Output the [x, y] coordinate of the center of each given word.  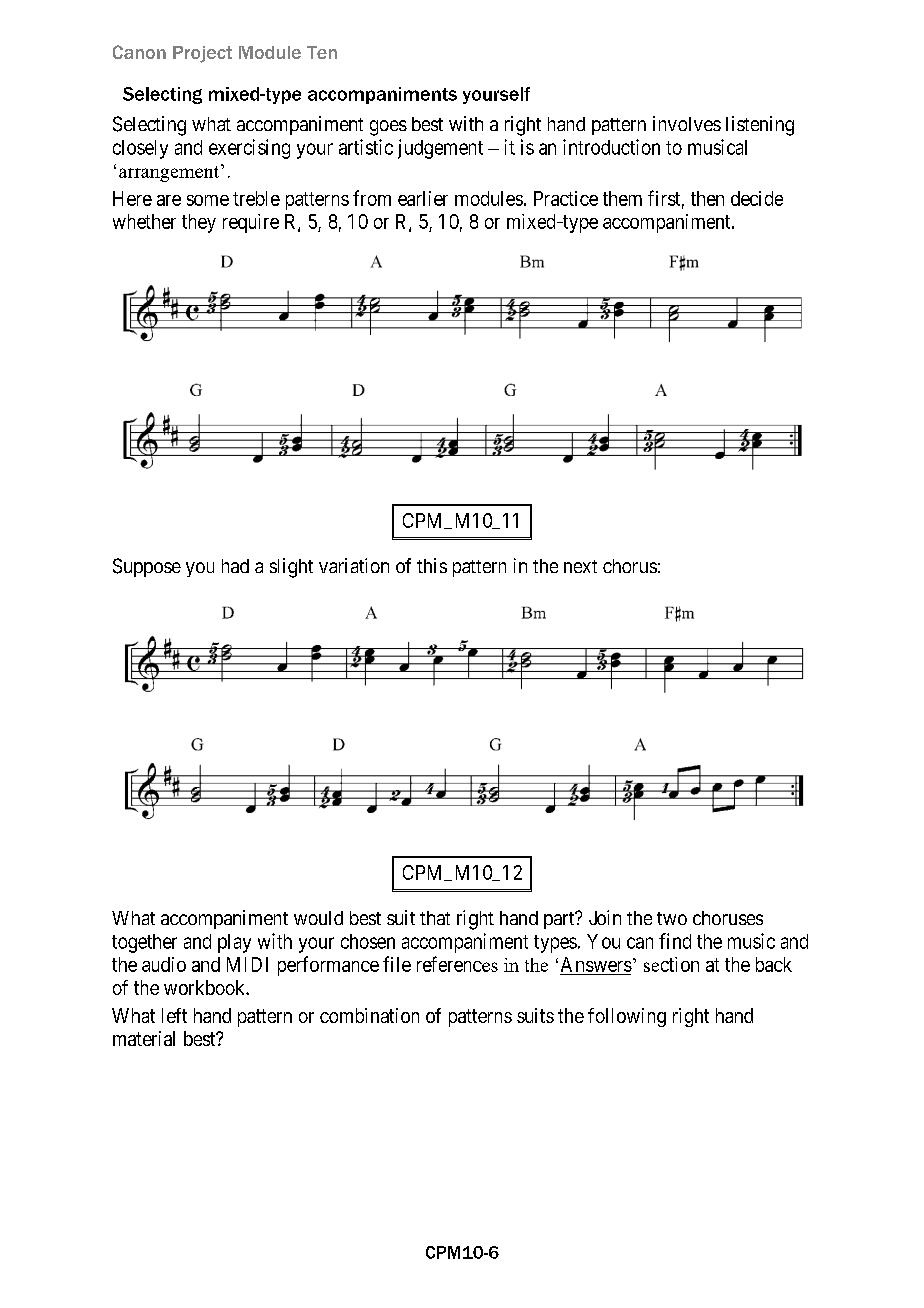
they [199, 223]
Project [202, 54]
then [707, 198]
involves [687, 123]
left [174, 1015]
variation [354, 565]
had [235, 566]
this [432, 565]
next [580, 566]
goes [388, 128]
